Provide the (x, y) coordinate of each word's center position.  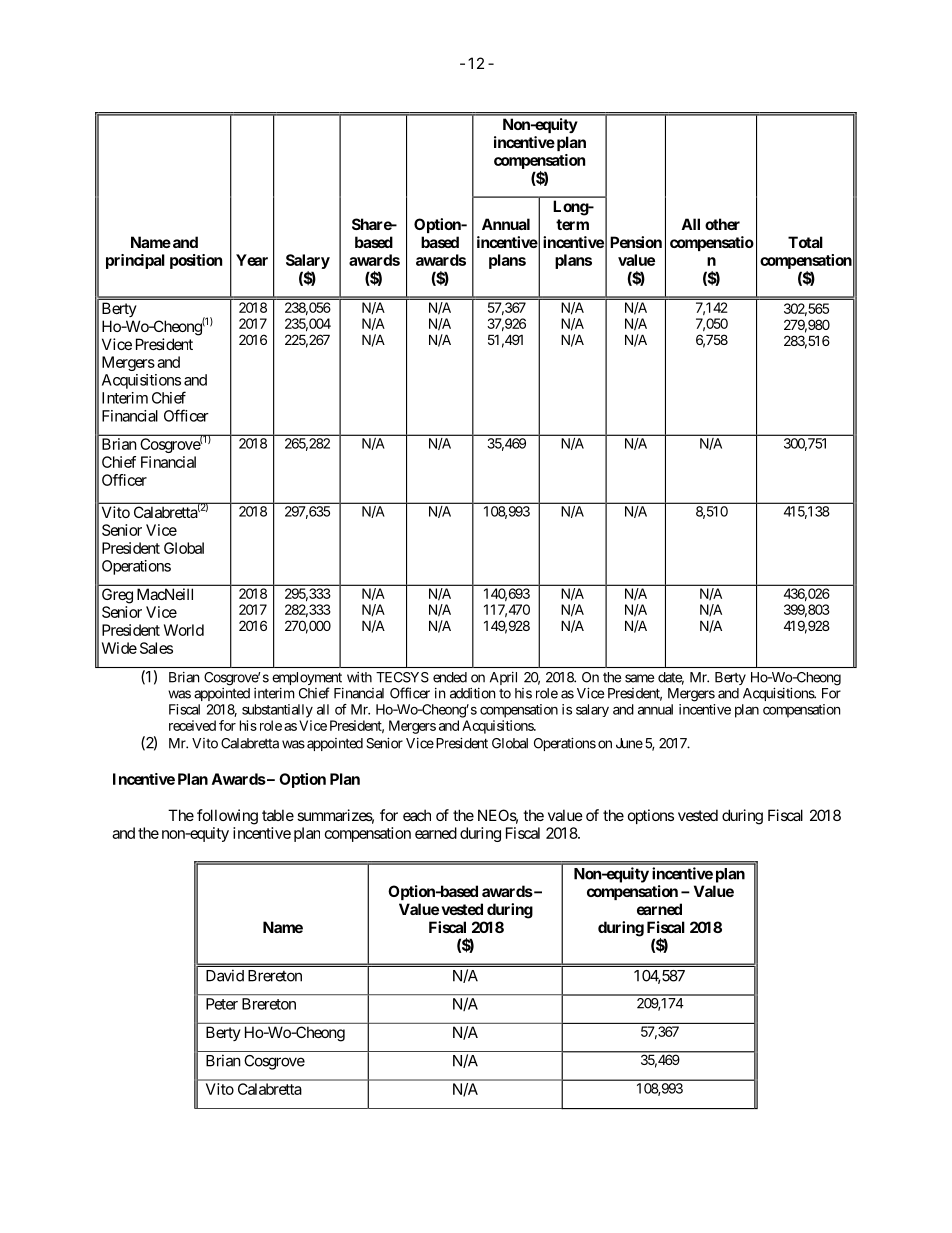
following (227, 817)
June (629, 743)
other (722, 224)
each (417, 815)
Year (252, 260)
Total (805, 242)
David (225, 975)
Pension (636, 242)
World (184, 630)
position (196, 261)
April (503, 678)
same (639, 678)
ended (450, 677)
